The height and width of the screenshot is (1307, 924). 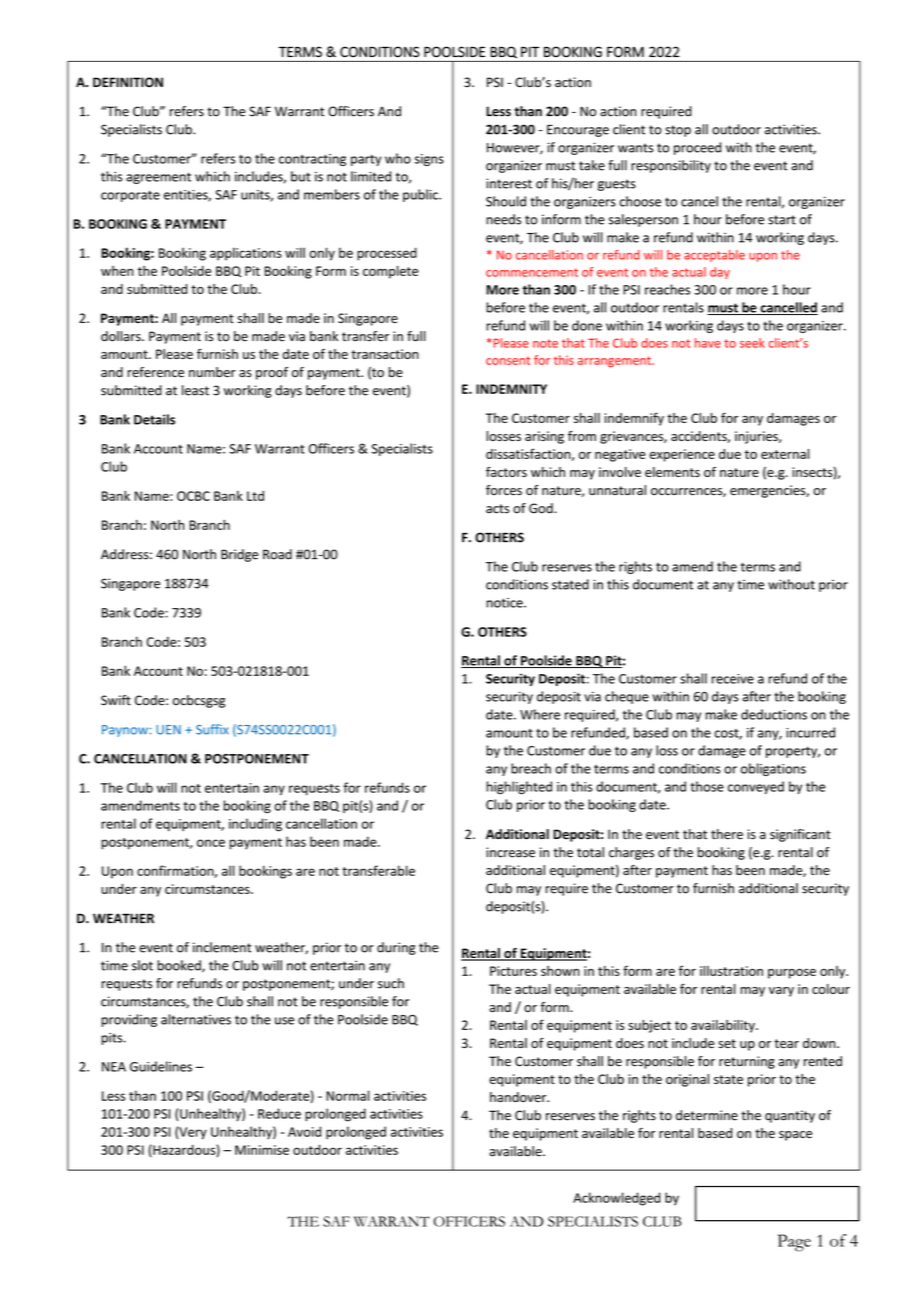 What do you see at coordinates (195, 390) in the screenshot?
I see `least` at bounding box center [195, 390].
